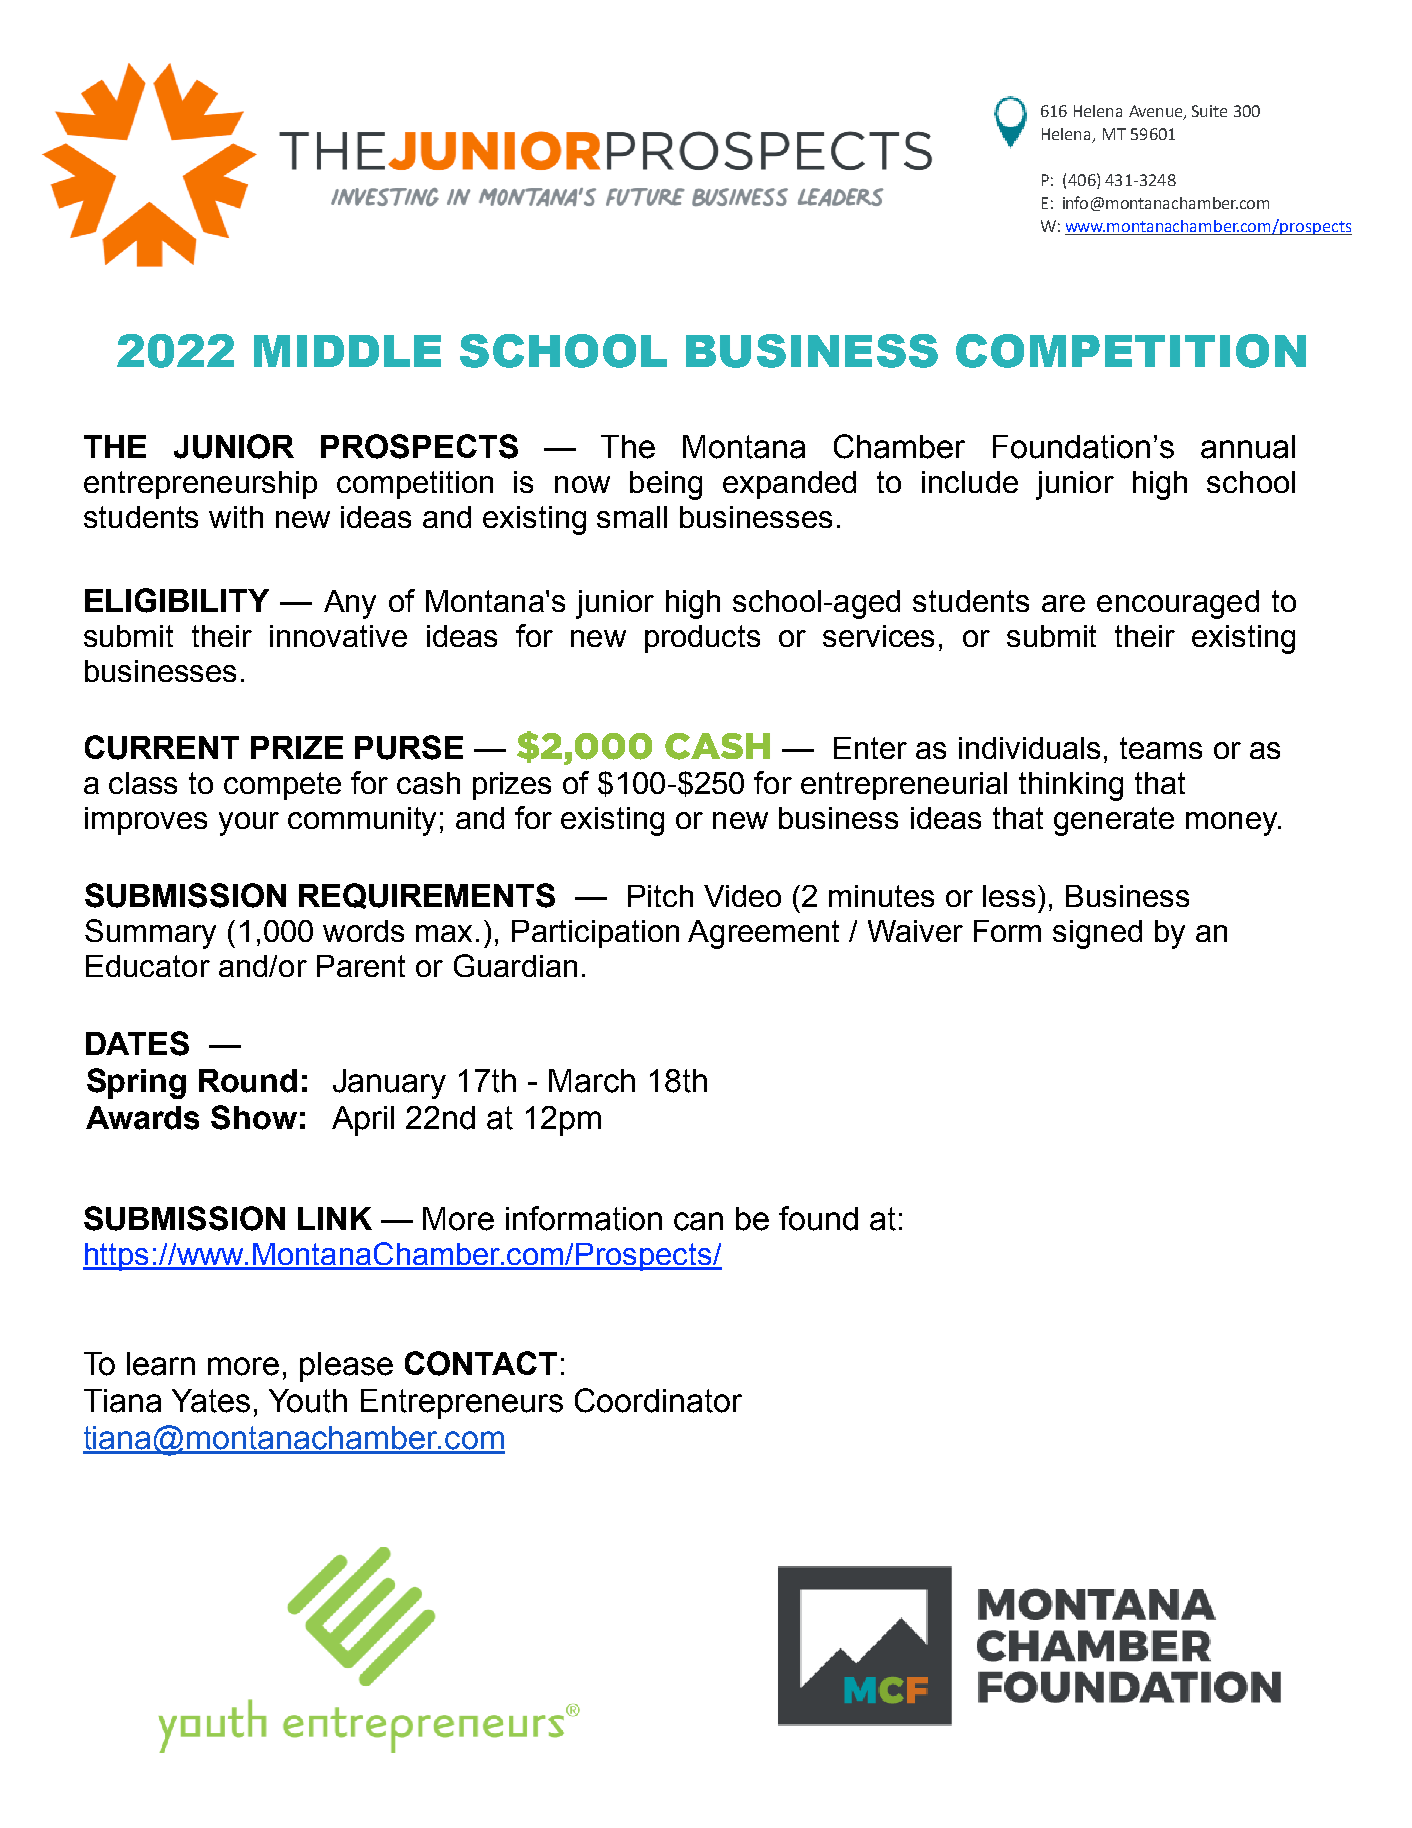 The image size is (1412, 1828). Describe the element at coordinates (632, 517) in the screenshot. I see `small` at that location.
